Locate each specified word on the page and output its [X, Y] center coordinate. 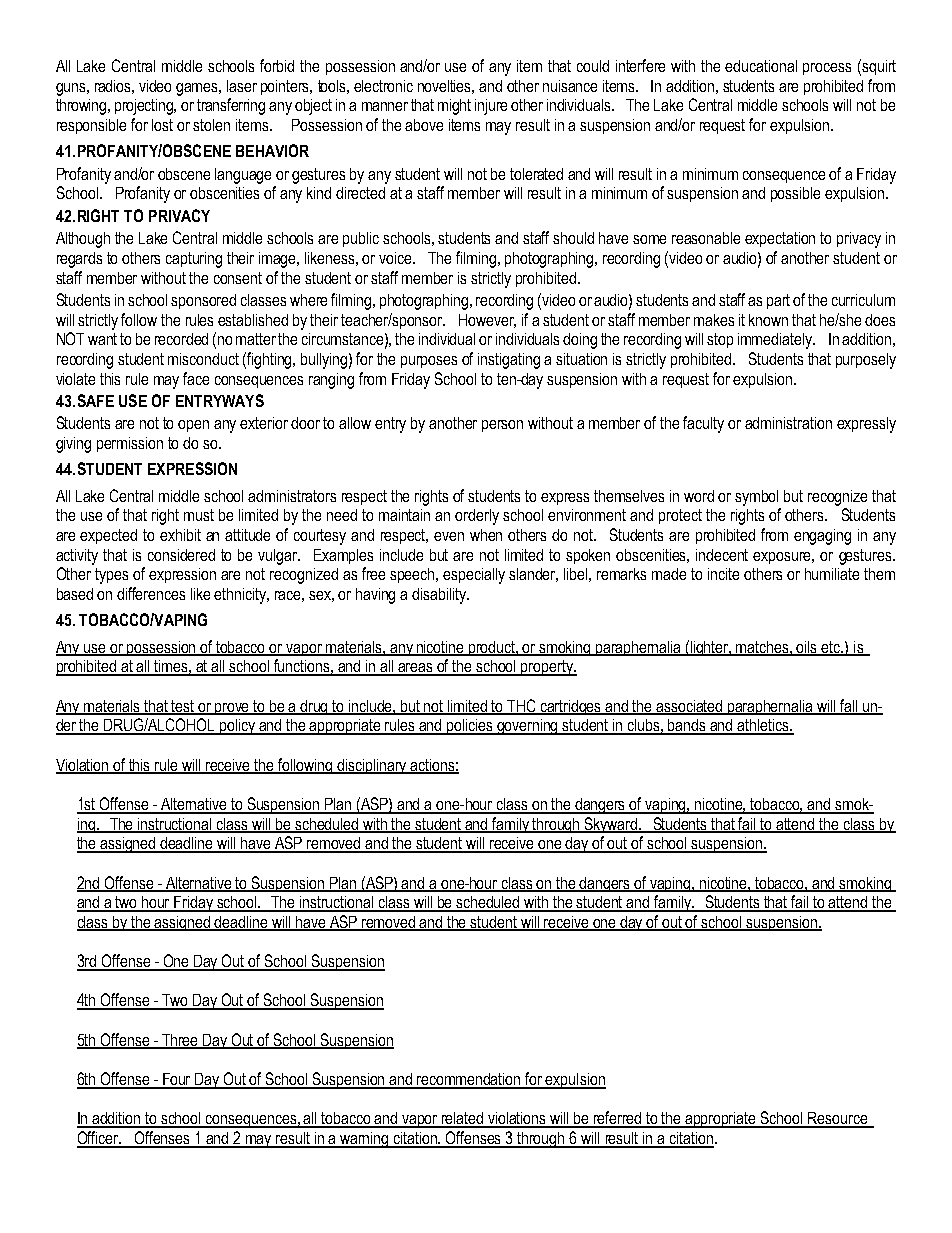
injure [491, 107]
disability [440, 596]
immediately [776, 341]
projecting [145, 107]
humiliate [832, 574]
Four [177, 1080]
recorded [181, 339]
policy [238, 727]
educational [761, 66]
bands [688, 726]
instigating [509, 361]
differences [151, 593]
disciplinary [372, 766]
